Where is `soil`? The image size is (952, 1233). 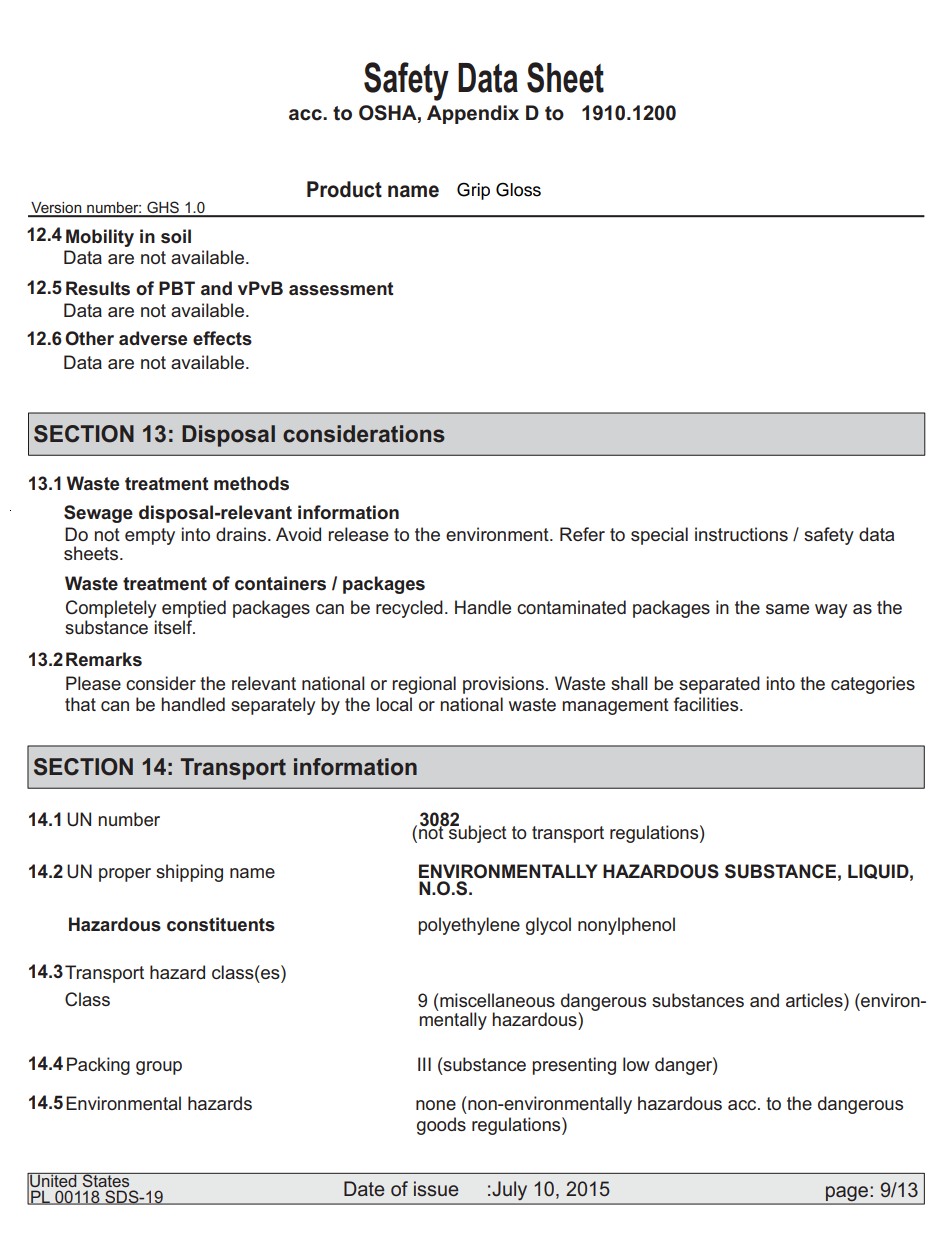
soil is located at coordinates (176, 236).
